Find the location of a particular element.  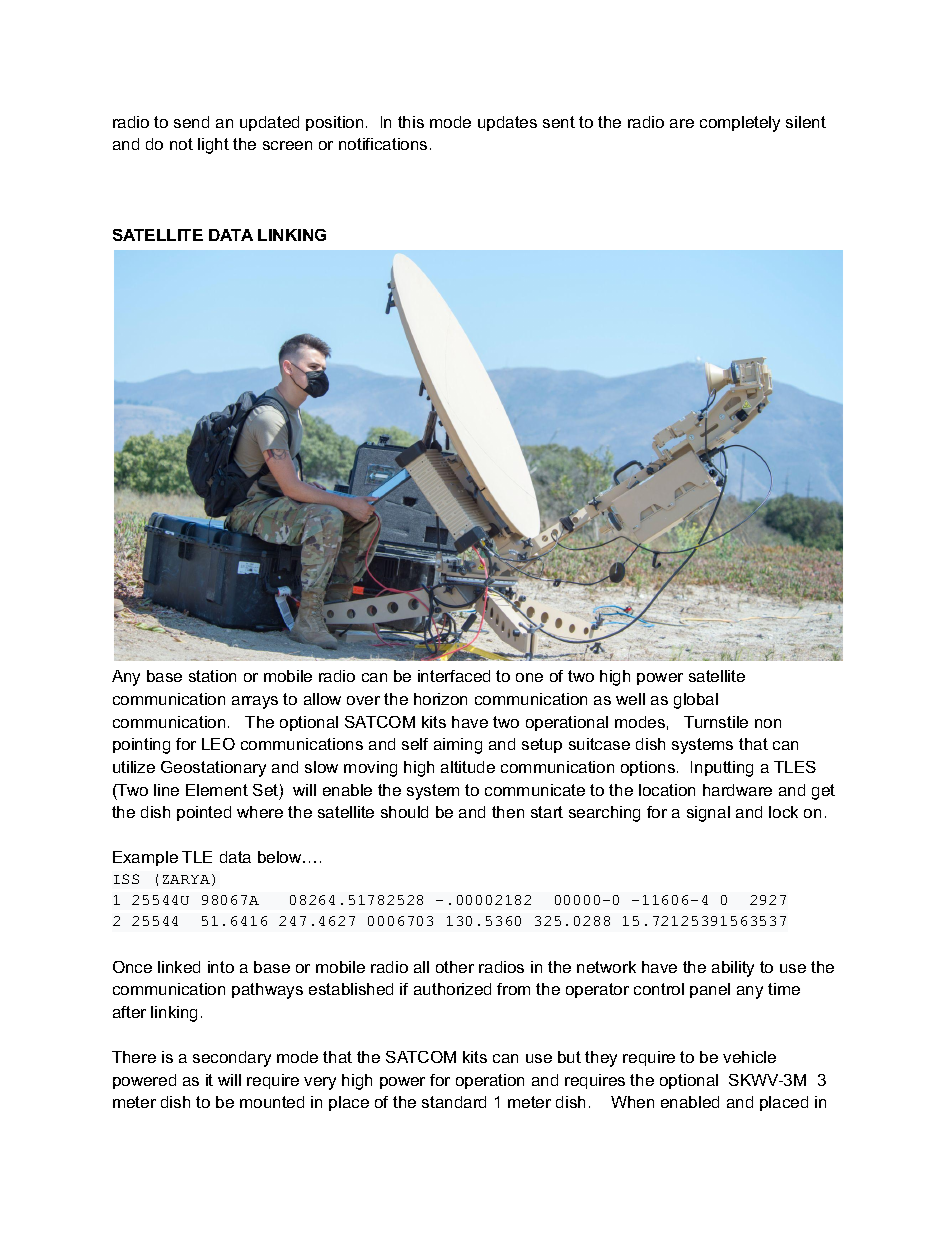

arrays is located at coordinates (255, 702).
